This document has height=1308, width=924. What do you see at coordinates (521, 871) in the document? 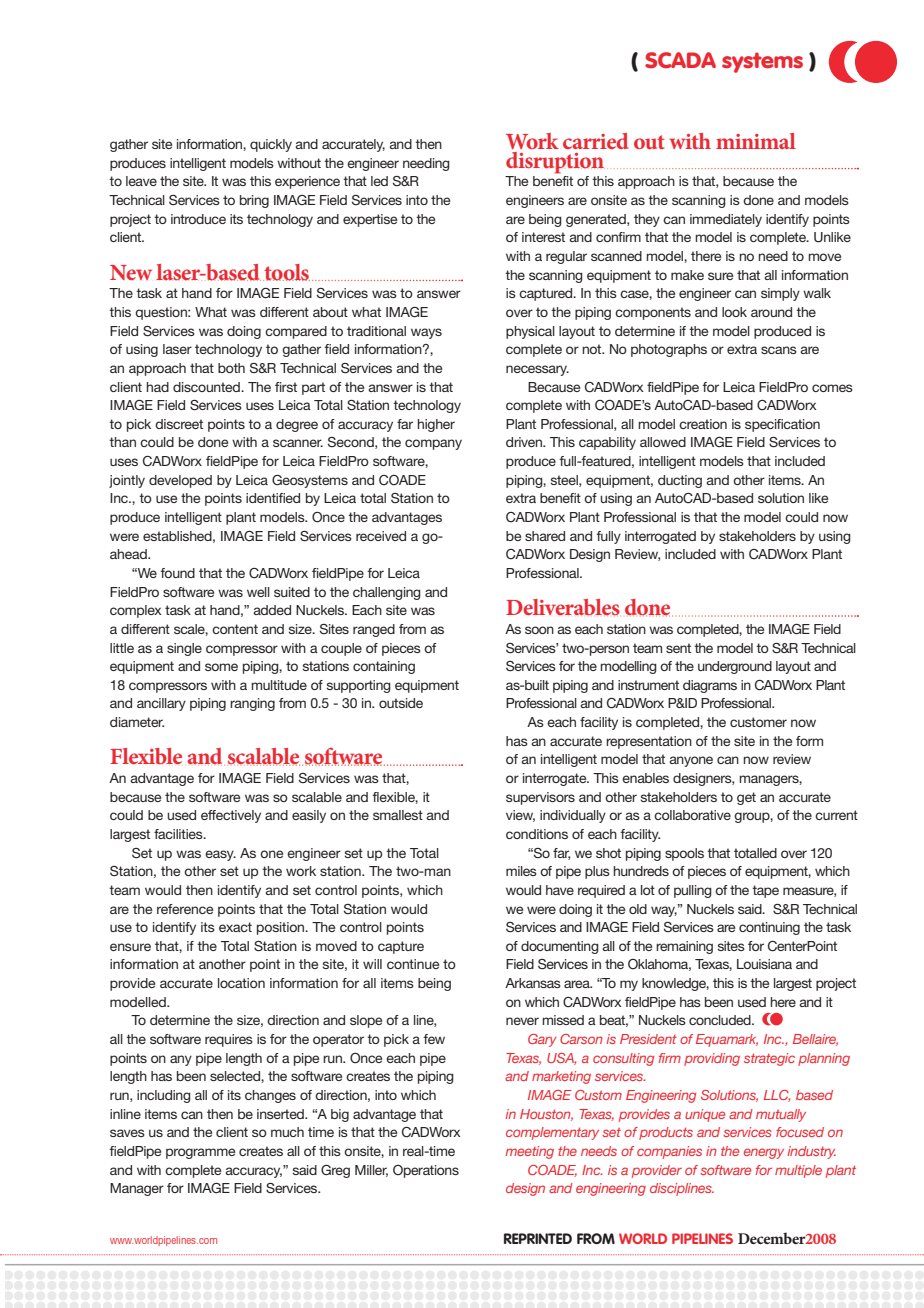
I see `miles` at bounding box center [521, 871].
